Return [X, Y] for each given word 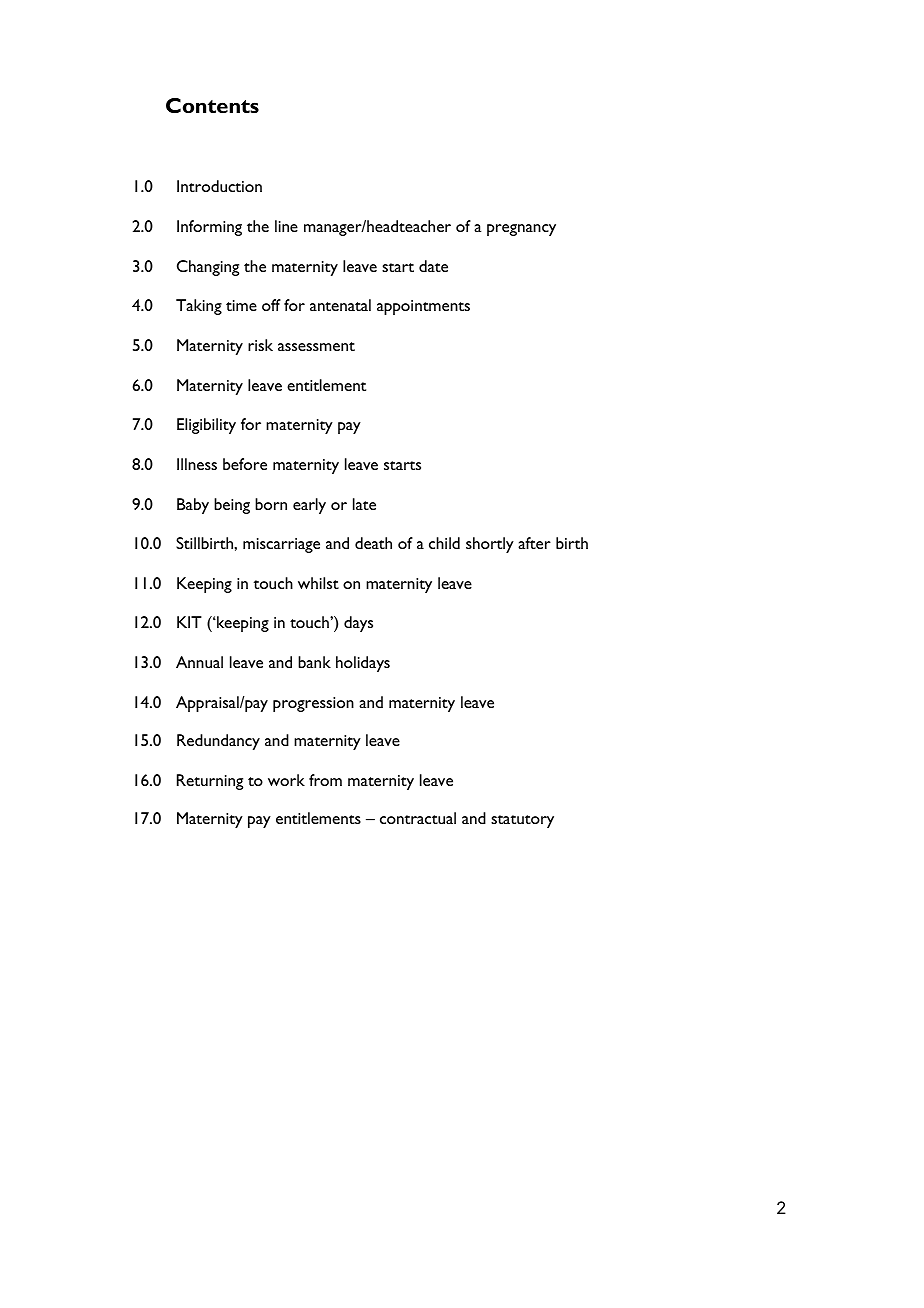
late [364, 504]
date [433, 266]
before [245, 464]
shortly [490, 545]
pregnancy [521, 230]
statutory [522, 821]
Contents [212, 105]
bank [314, 662]
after [534, 543]
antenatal [340, 305]
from [325, 780]
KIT [189, 622]
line [286, 226]
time [241, 305]
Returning [210, 782]
